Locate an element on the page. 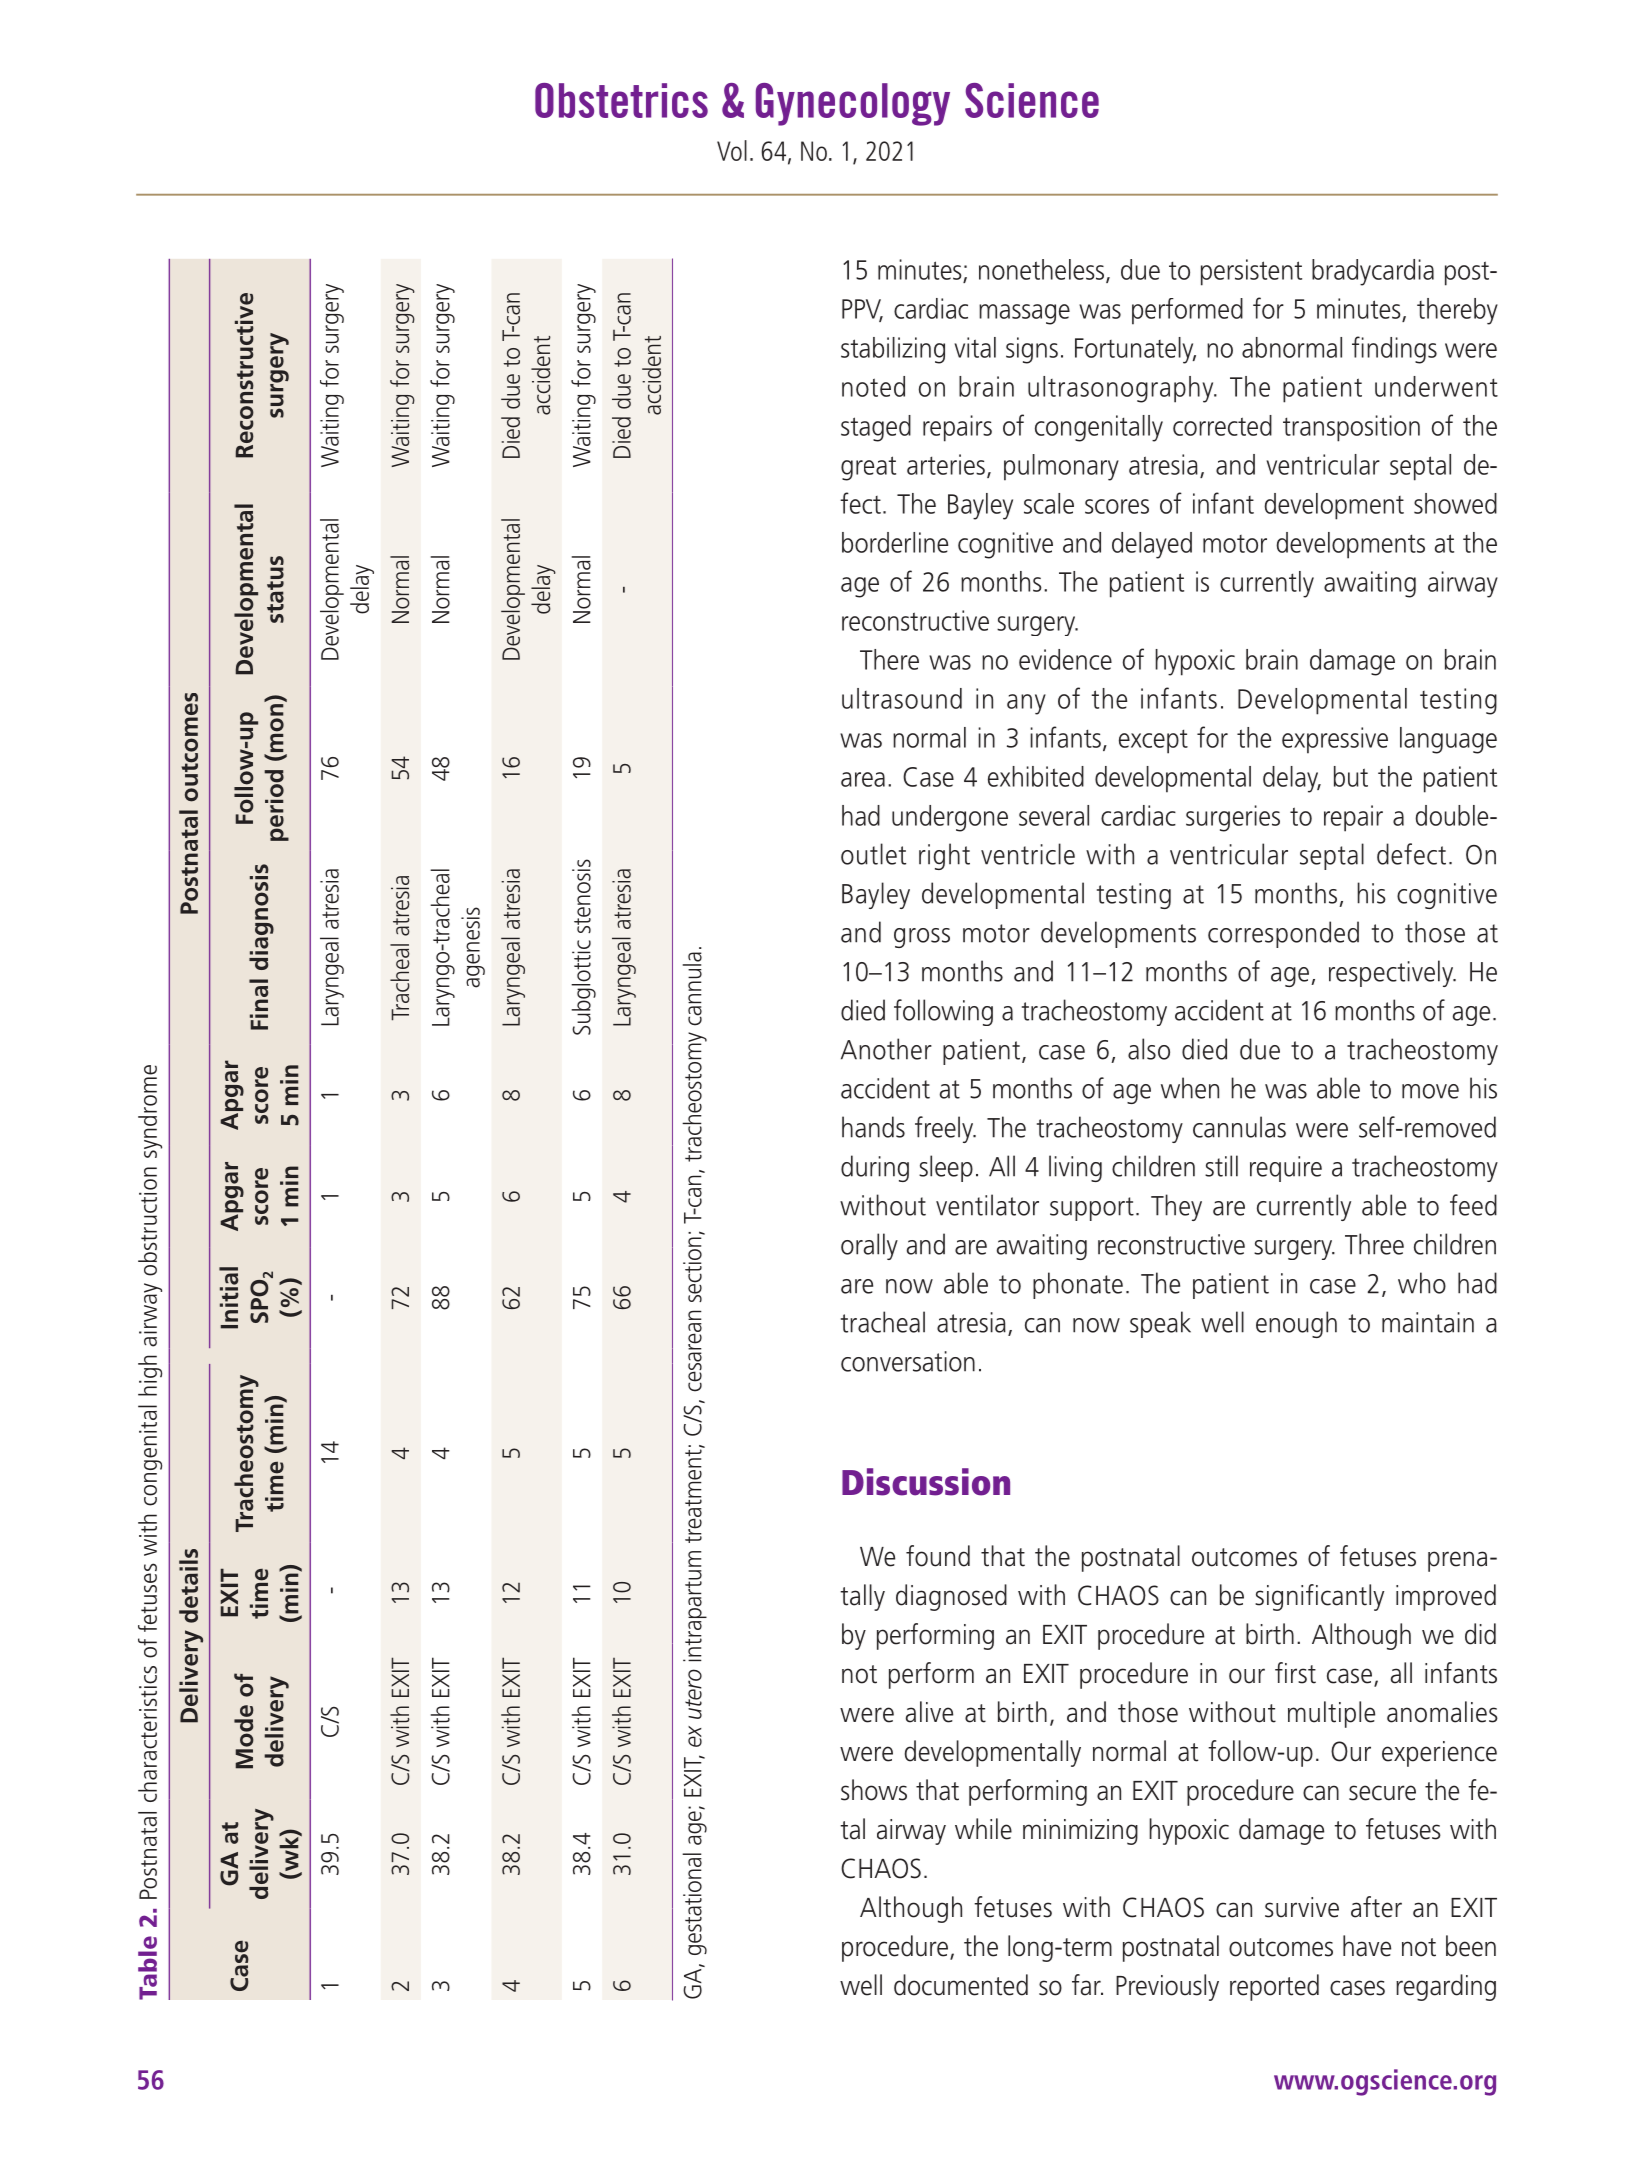 This page has width=1634, height=2179. nonetheless is located at coordinates (1043, 270).
